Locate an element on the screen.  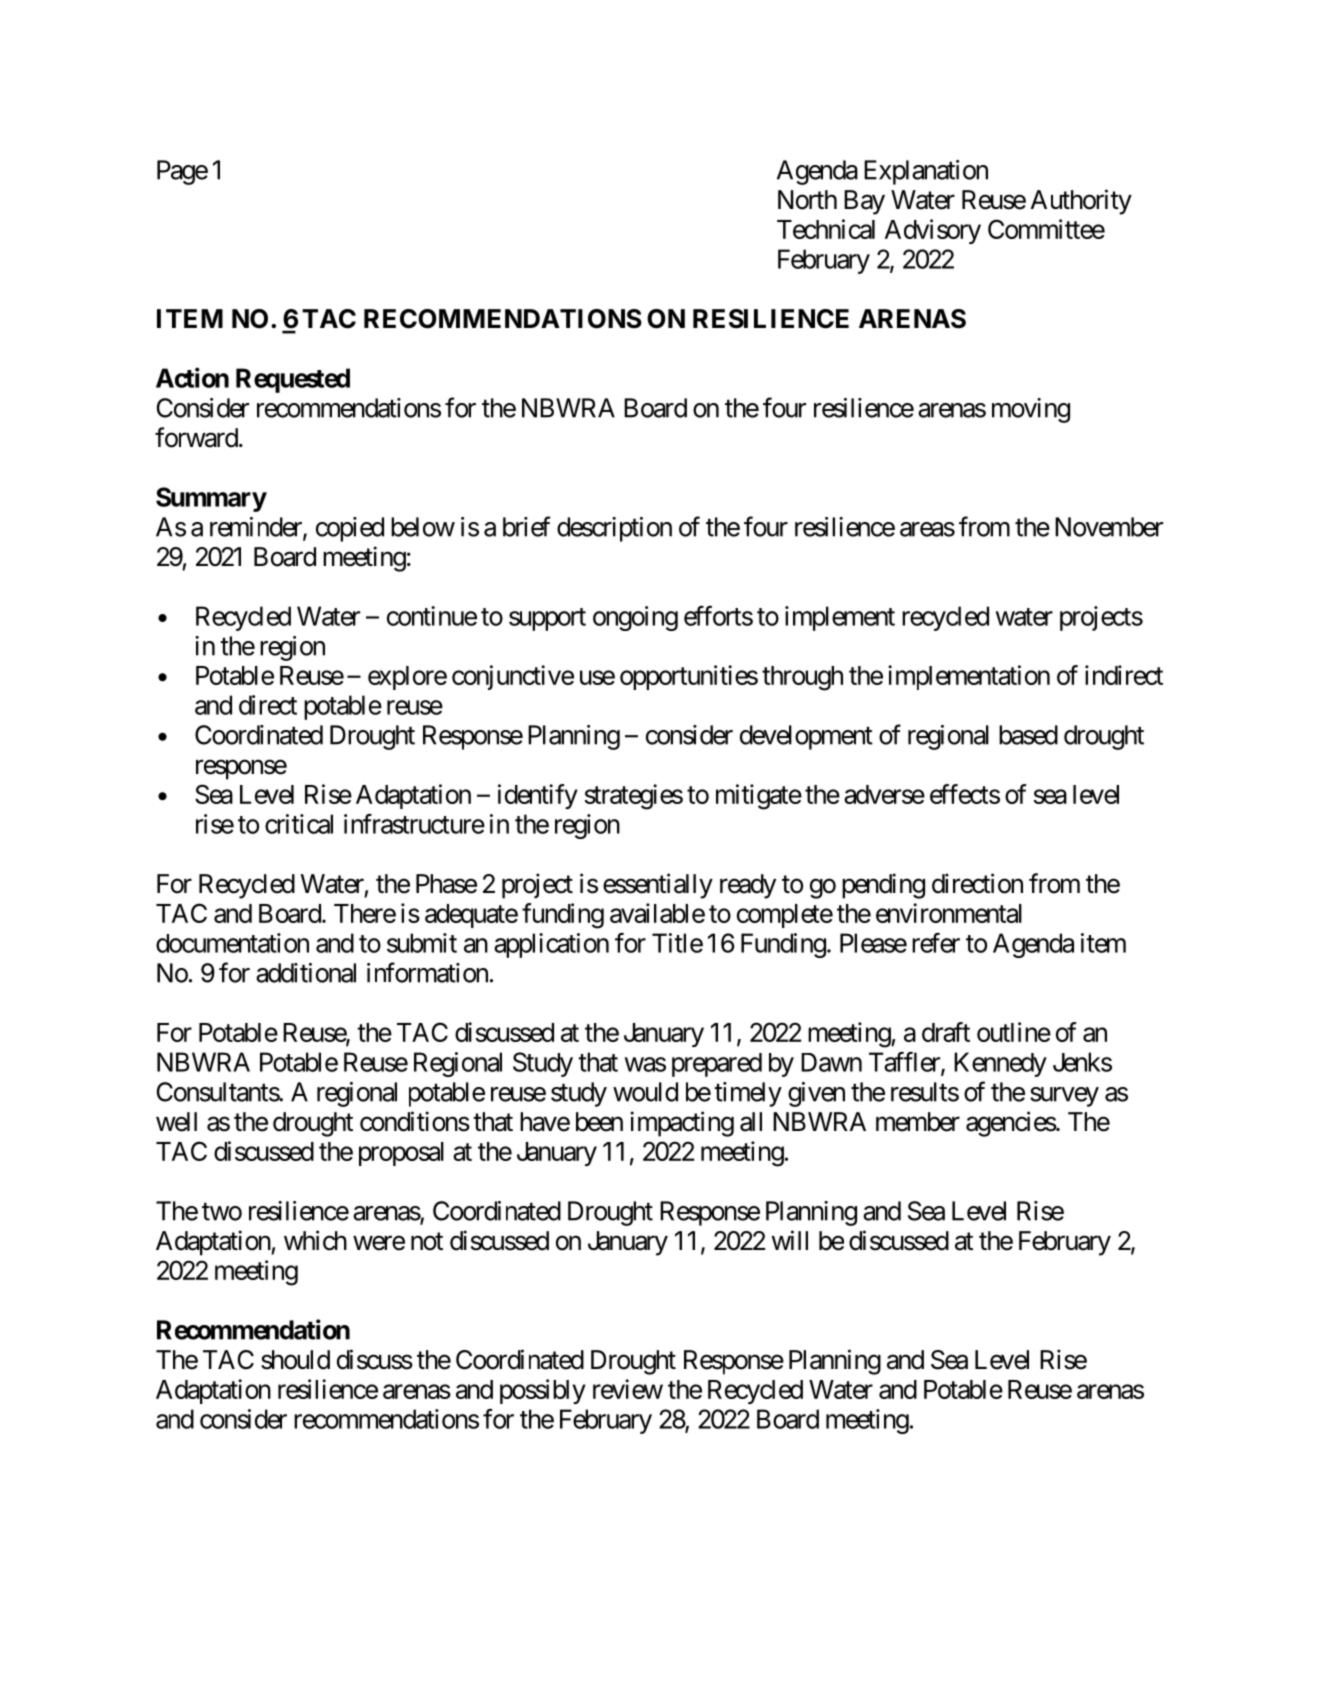
refer is located at coordinates (936, 943).
